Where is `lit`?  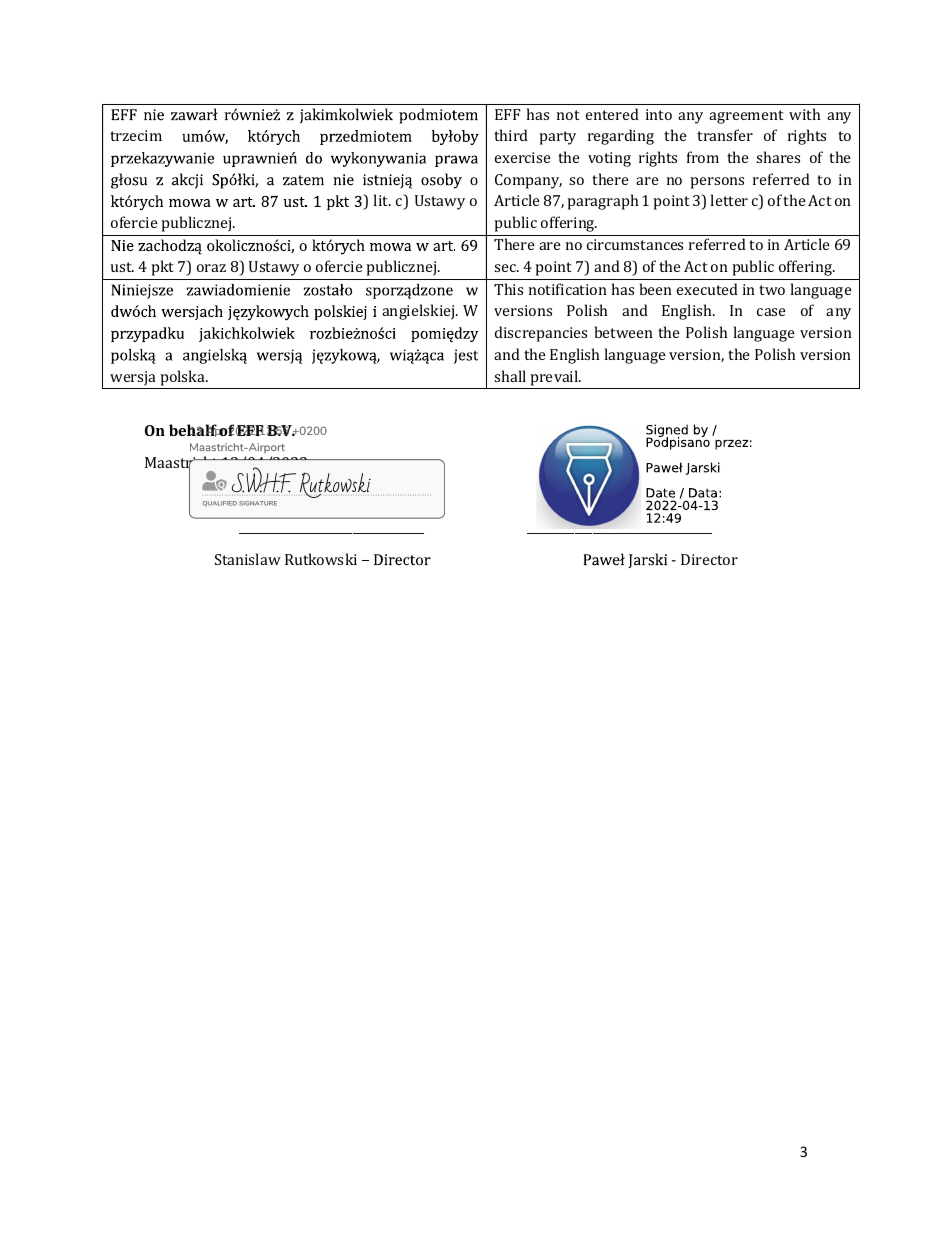 lit is located at coordinates (382, 200).
